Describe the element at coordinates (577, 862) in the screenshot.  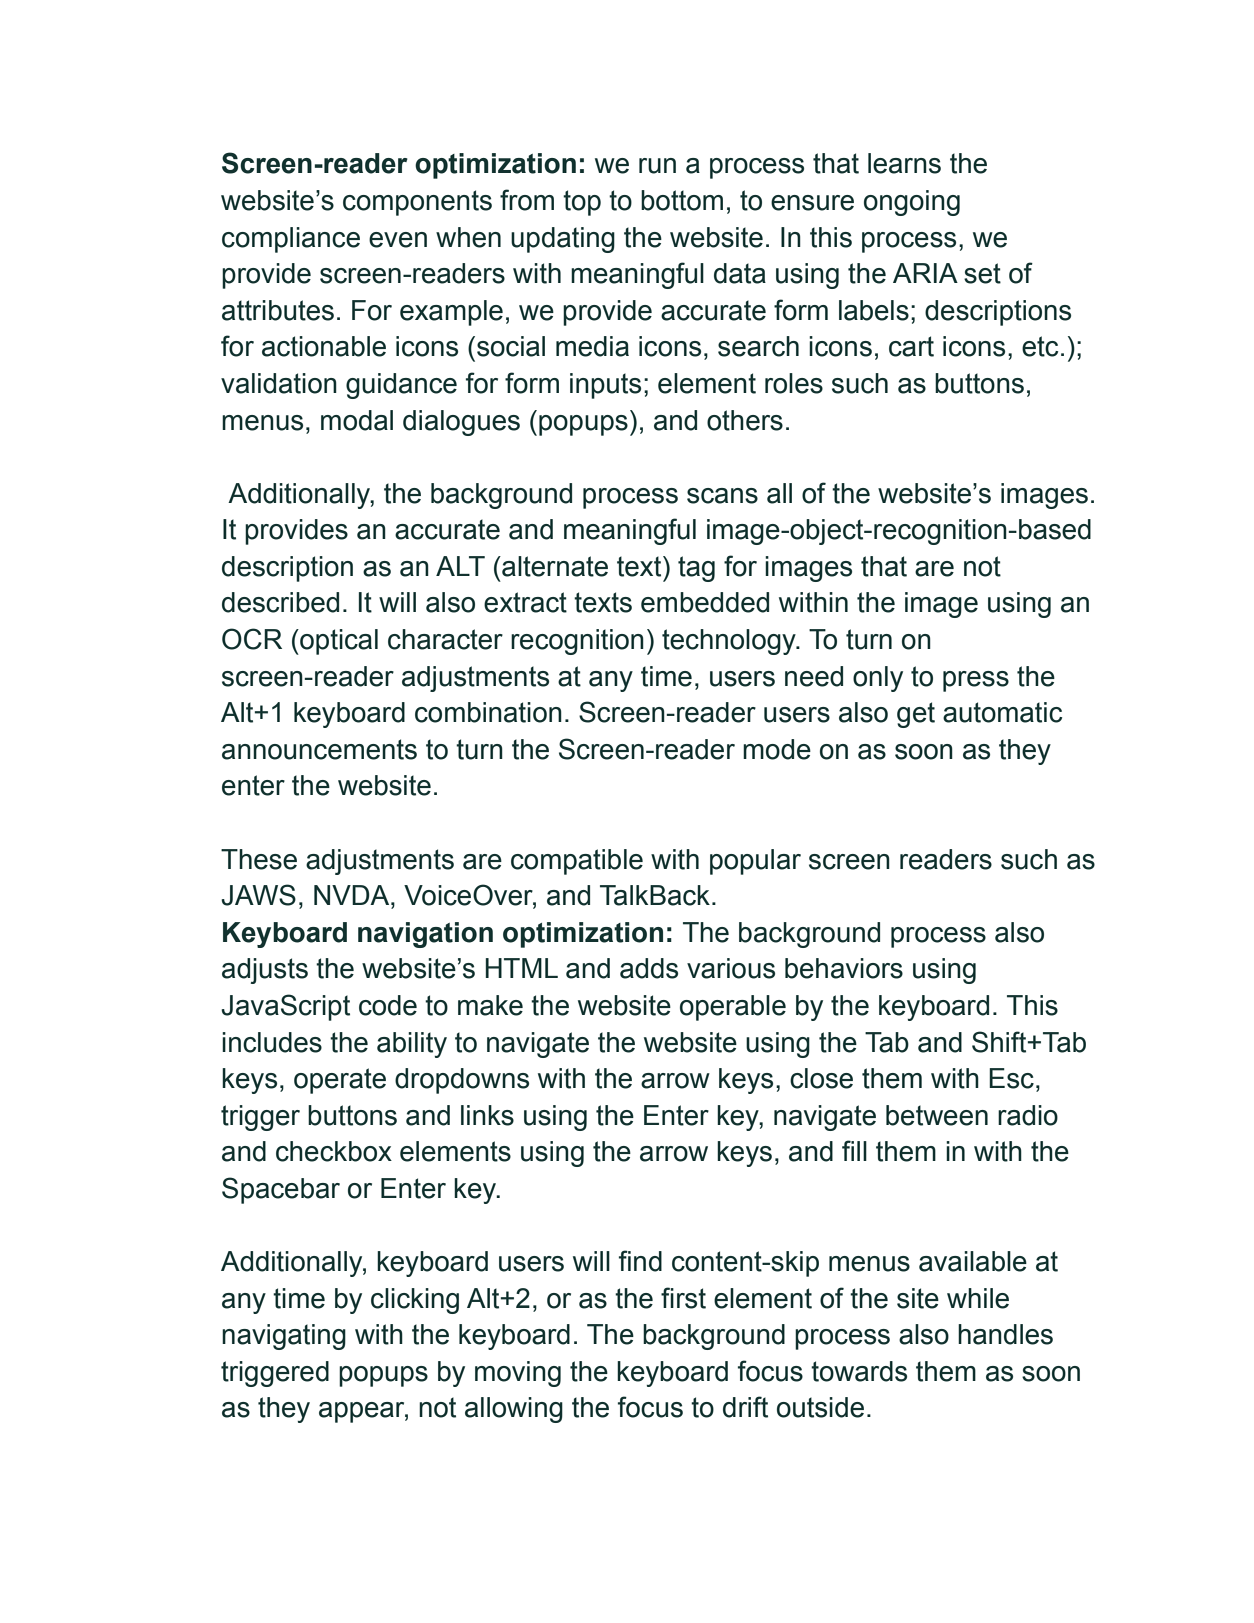
I see `compatible` at that location.
